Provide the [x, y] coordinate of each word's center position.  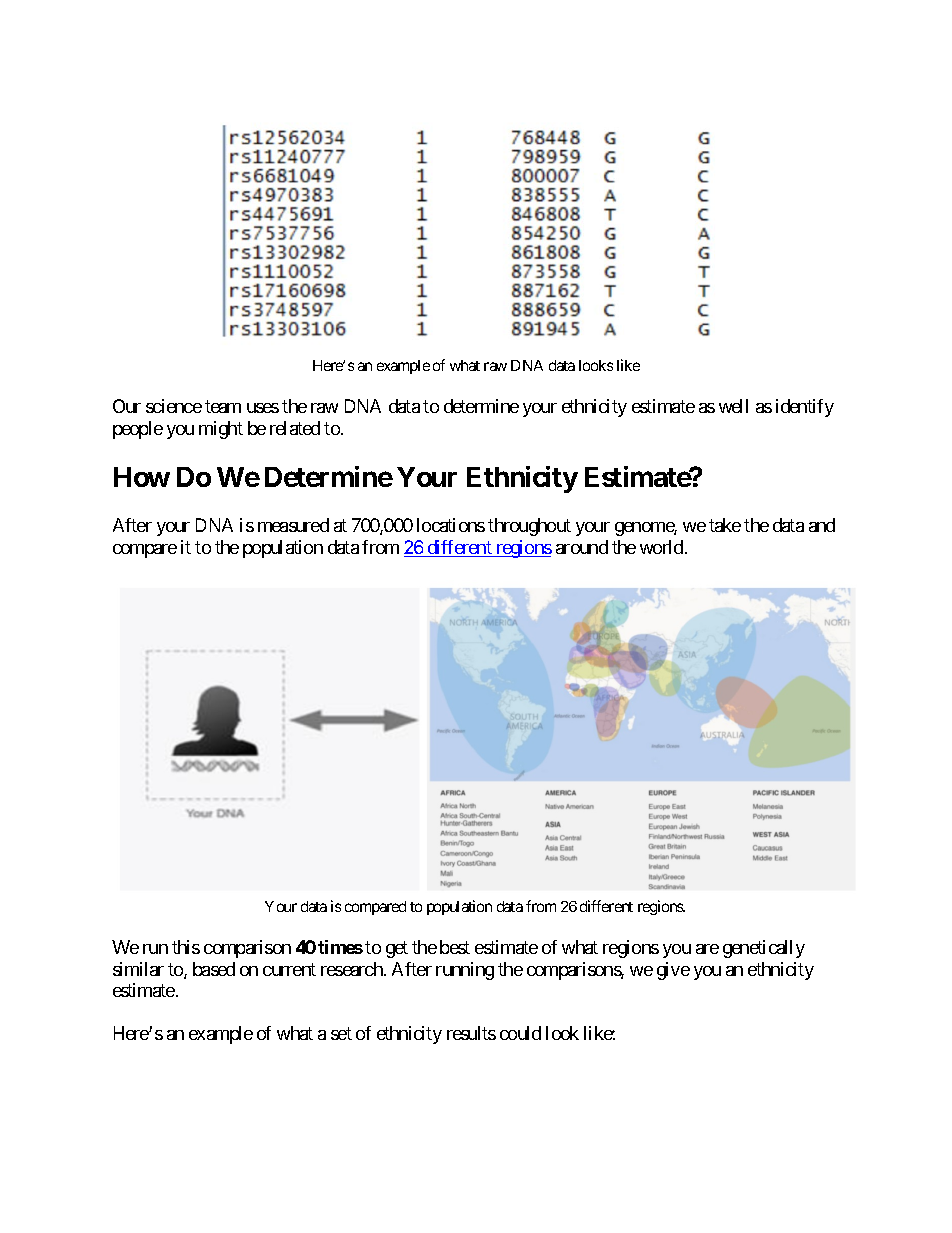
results [471, 1033]
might [221, 430]
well [733, 406]
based [214, 969]
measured [293, 525]
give [673, 971]
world [663, 547]
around [582, 547]
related [295, 428]
